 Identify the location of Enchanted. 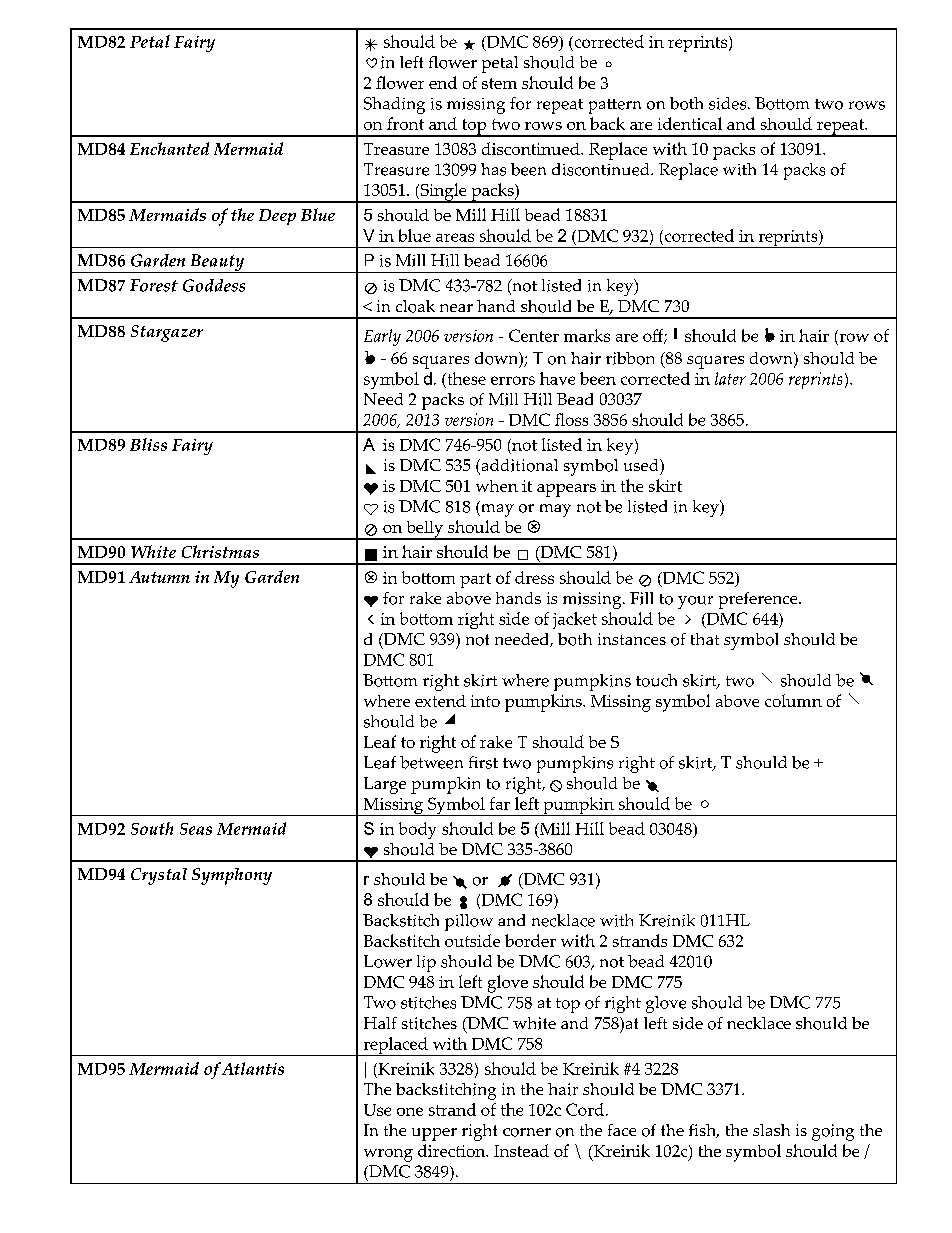
(169, 148).
